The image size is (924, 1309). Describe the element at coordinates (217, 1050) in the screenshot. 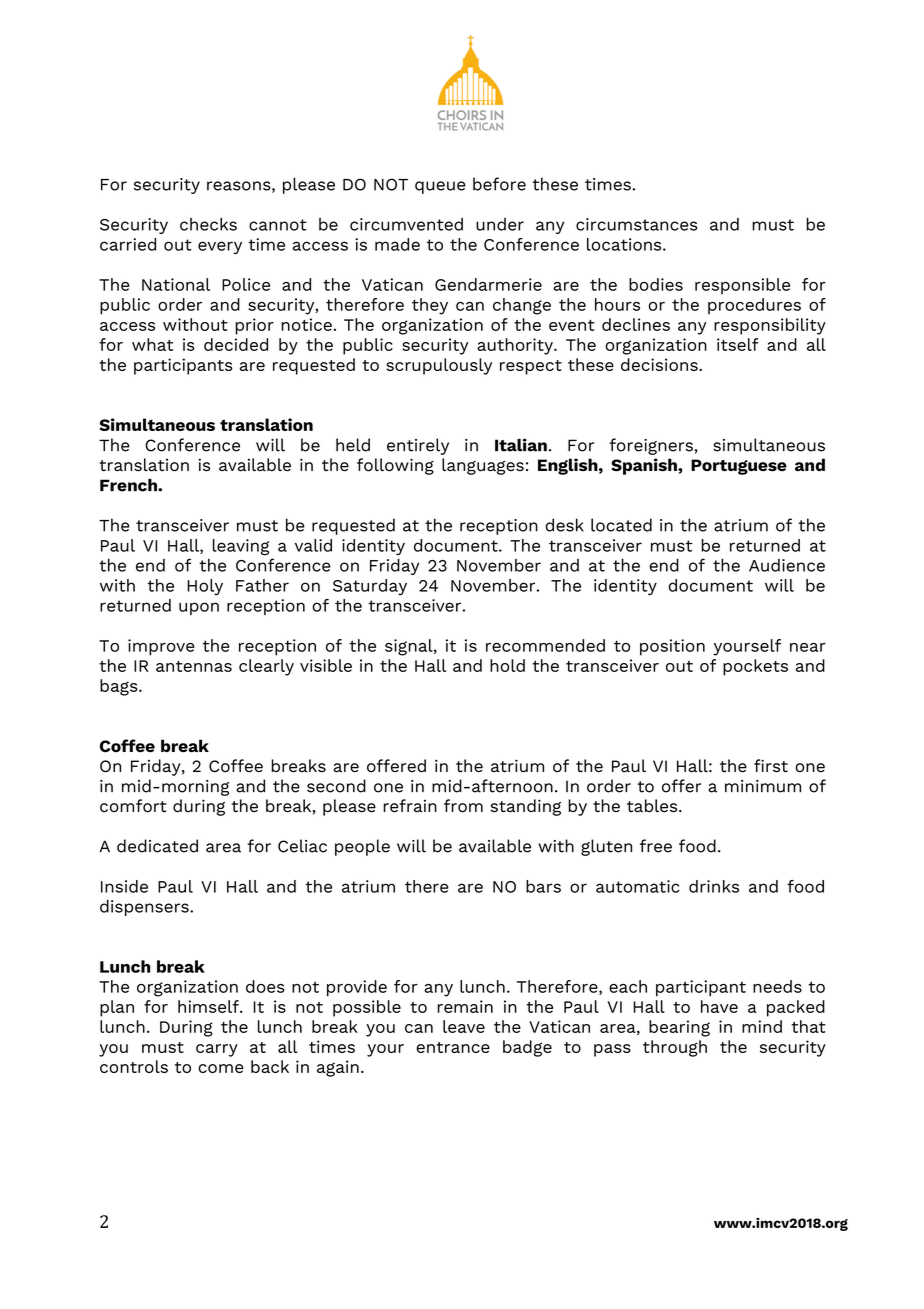

I see `carry` at that location.
